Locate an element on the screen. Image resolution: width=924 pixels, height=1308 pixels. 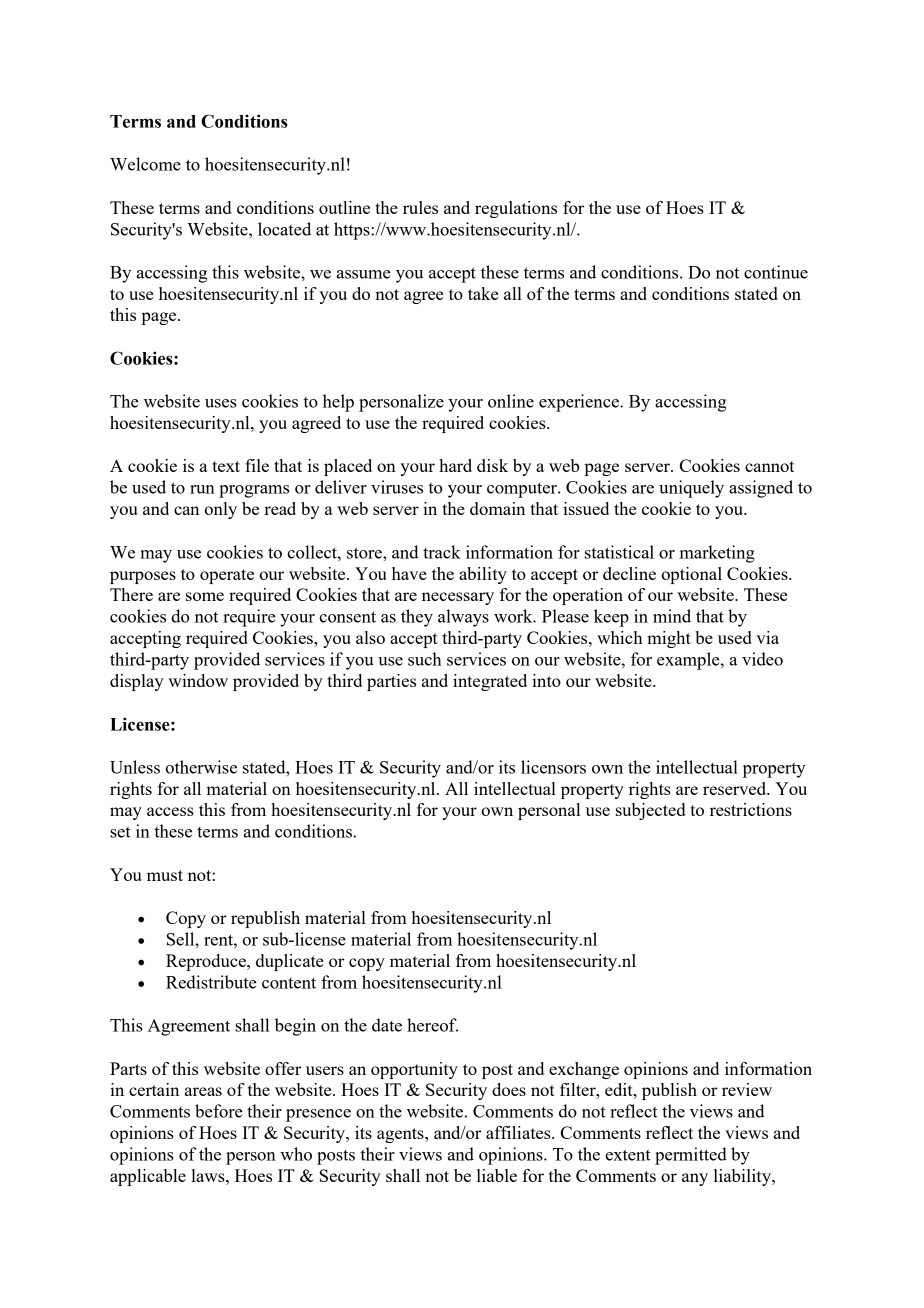
hereof is located at coordinates (432, 1025).
